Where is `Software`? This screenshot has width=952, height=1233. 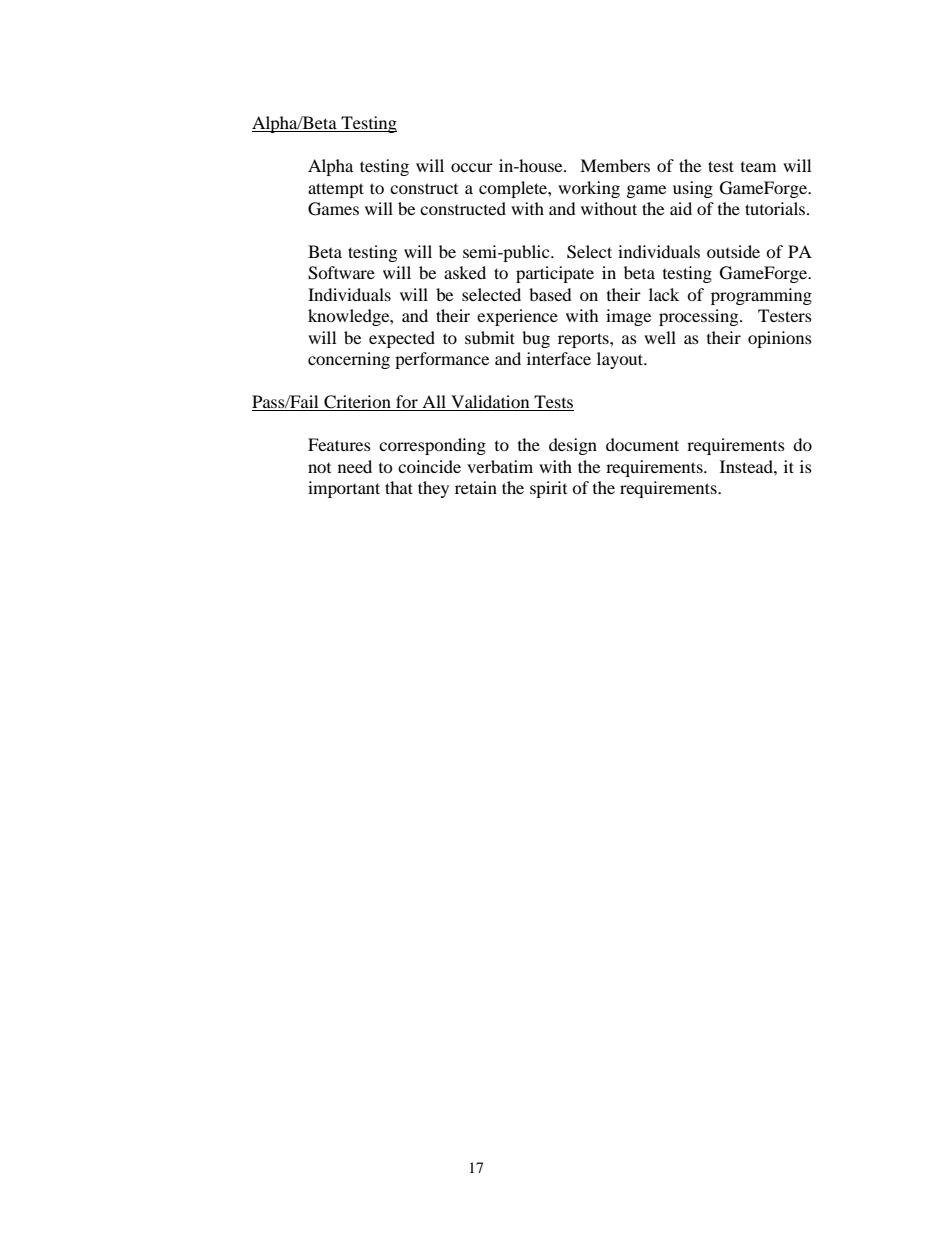
Software is located at coordinates (341, 273).
